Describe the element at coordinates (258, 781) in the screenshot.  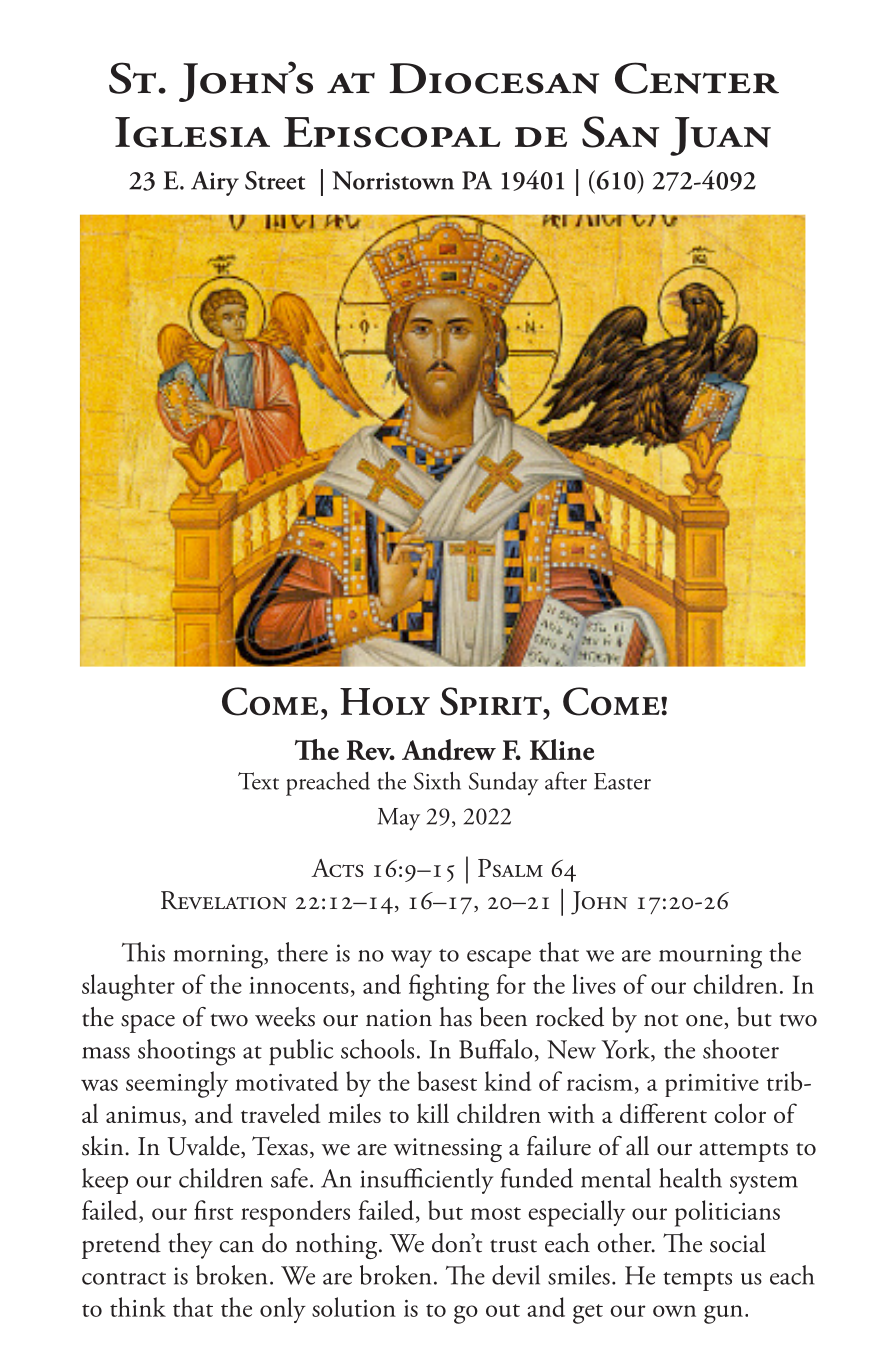
I see `Text` at that location.
